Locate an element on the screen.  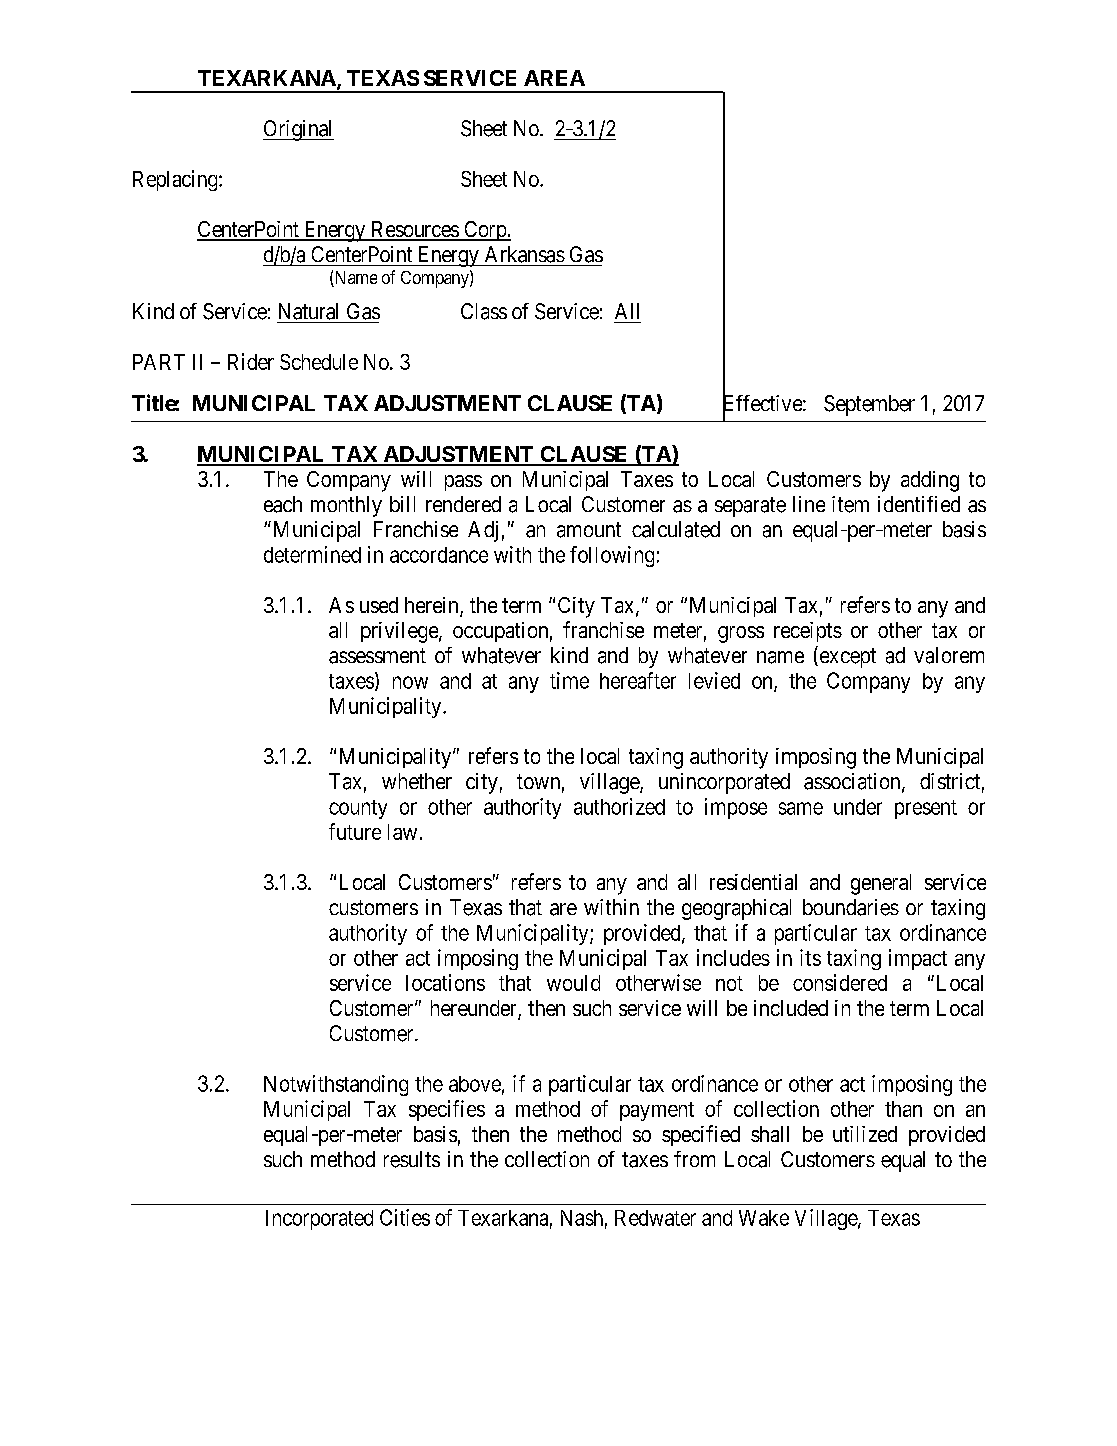
authorized is located at coordinates (619, 806).
